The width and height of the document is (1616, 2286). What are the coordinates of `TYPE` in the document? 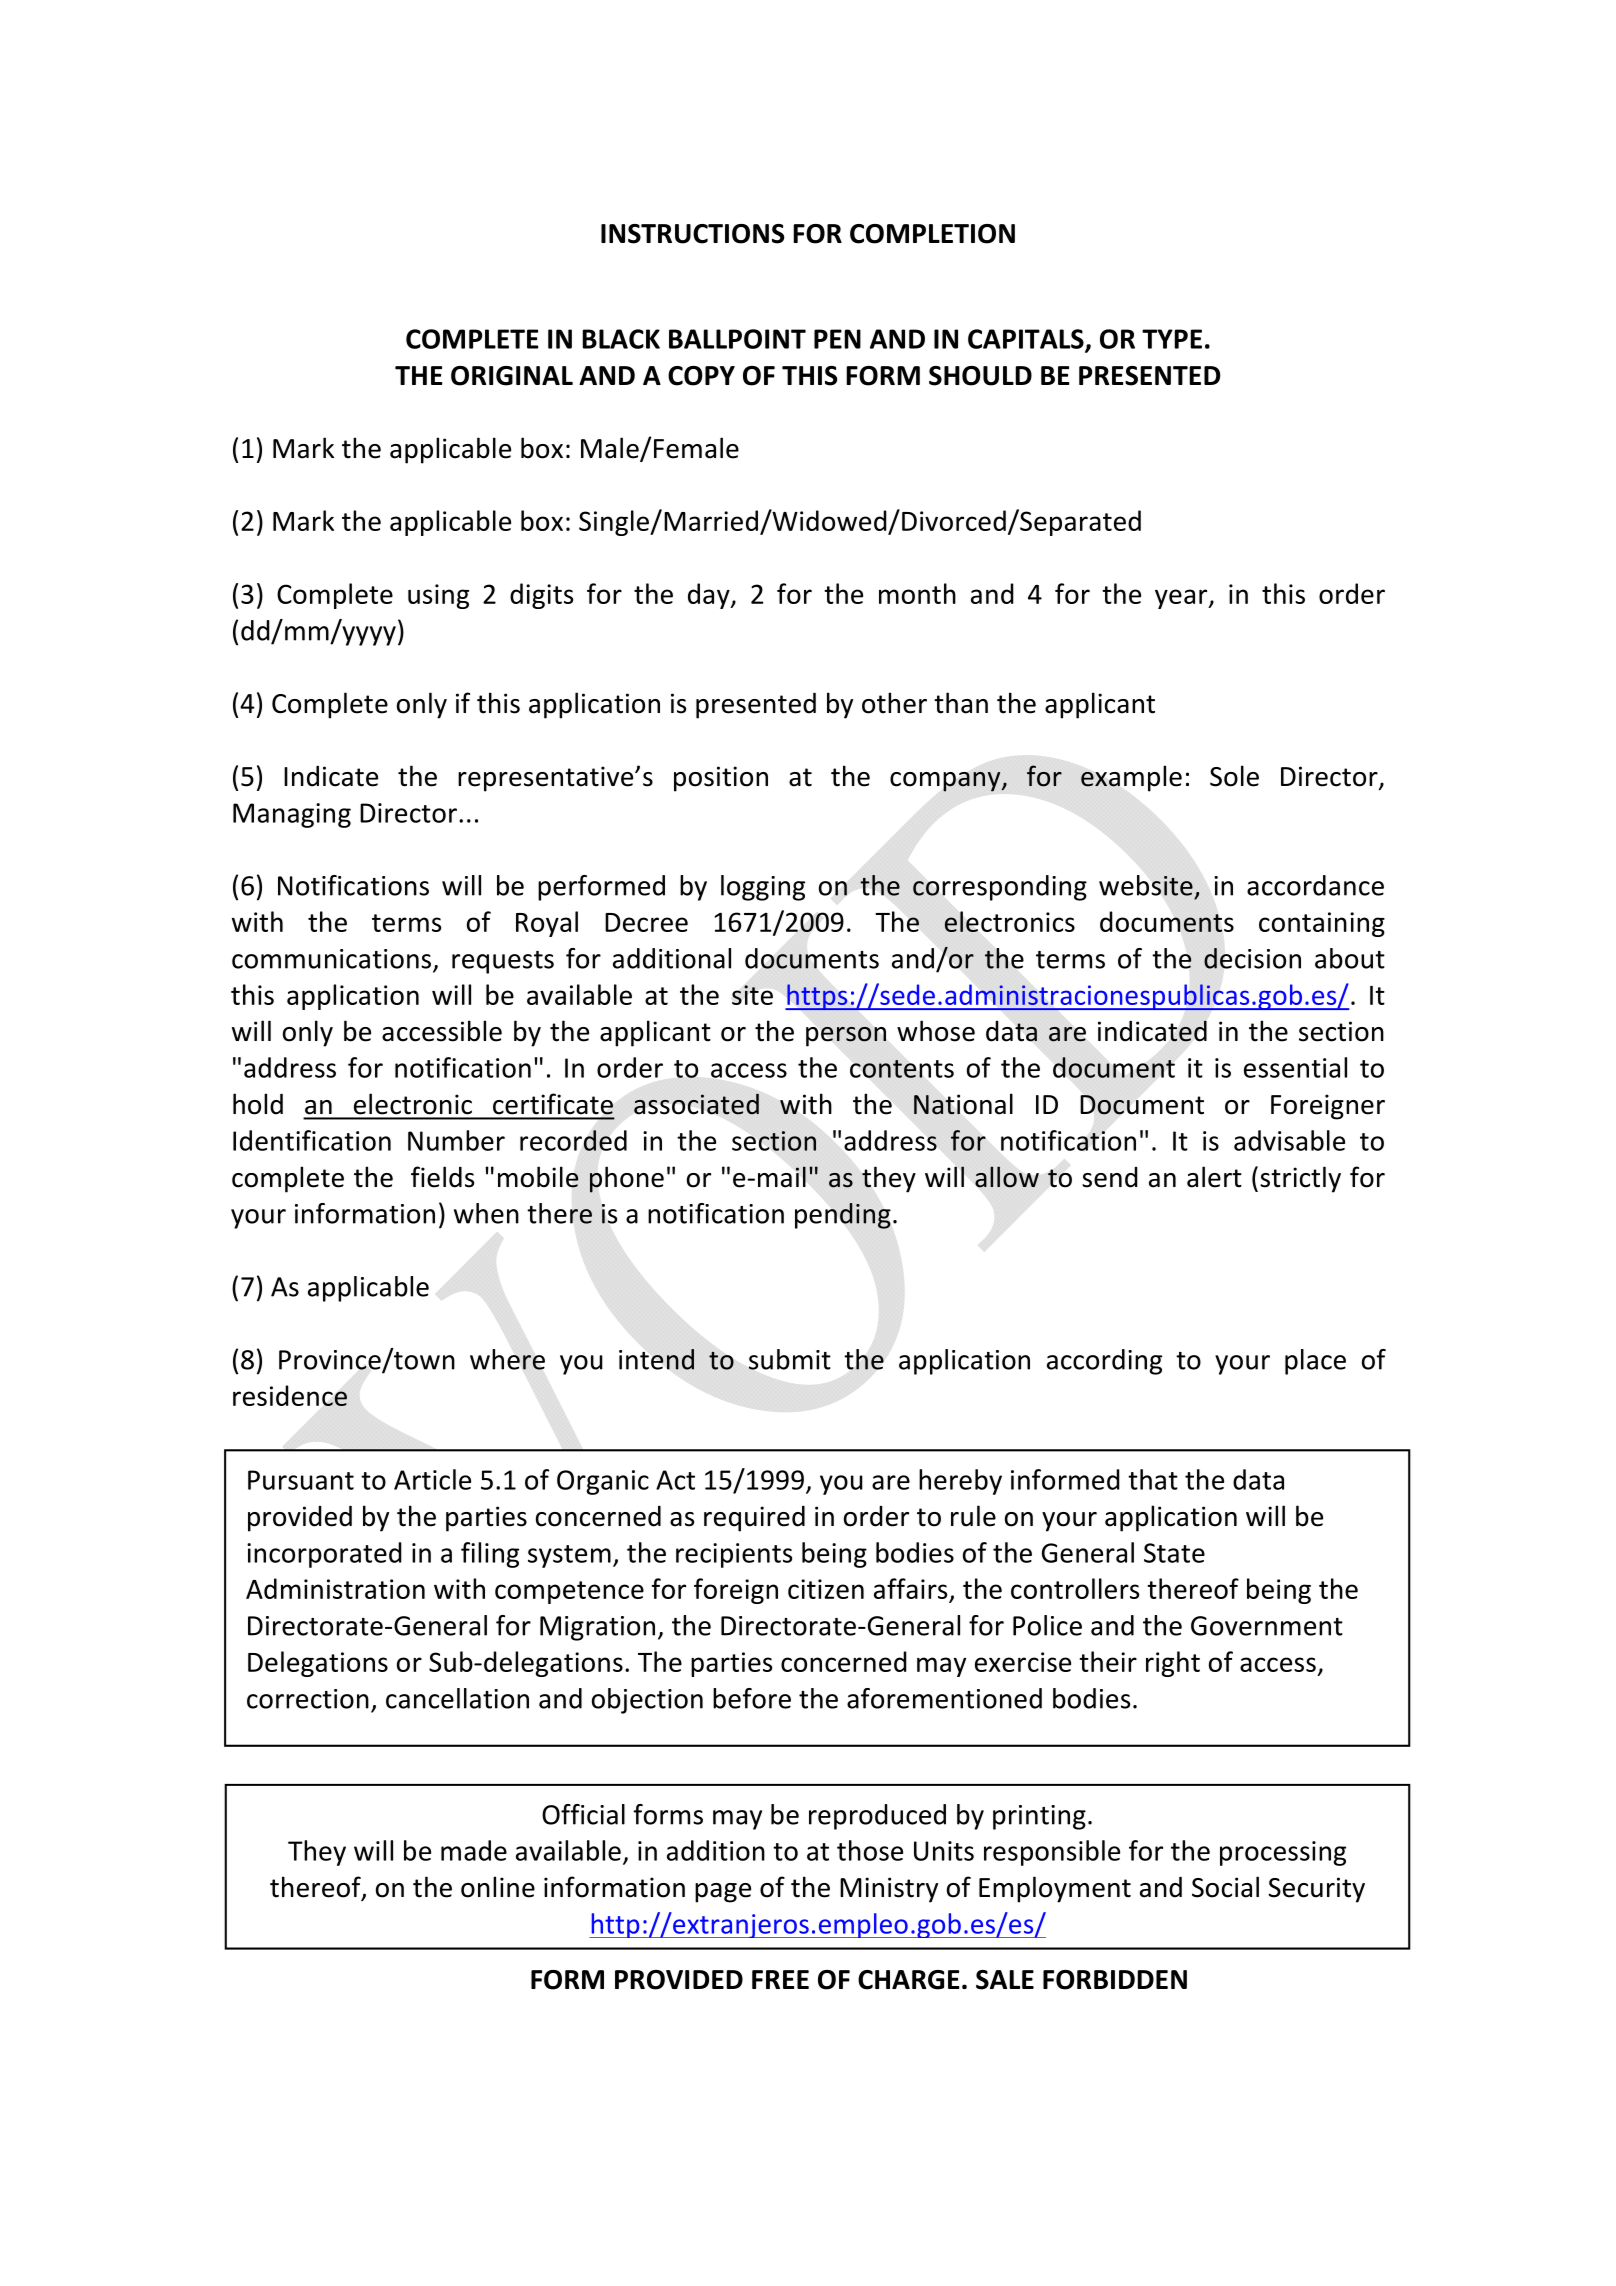 It's located at (1172, 339).
